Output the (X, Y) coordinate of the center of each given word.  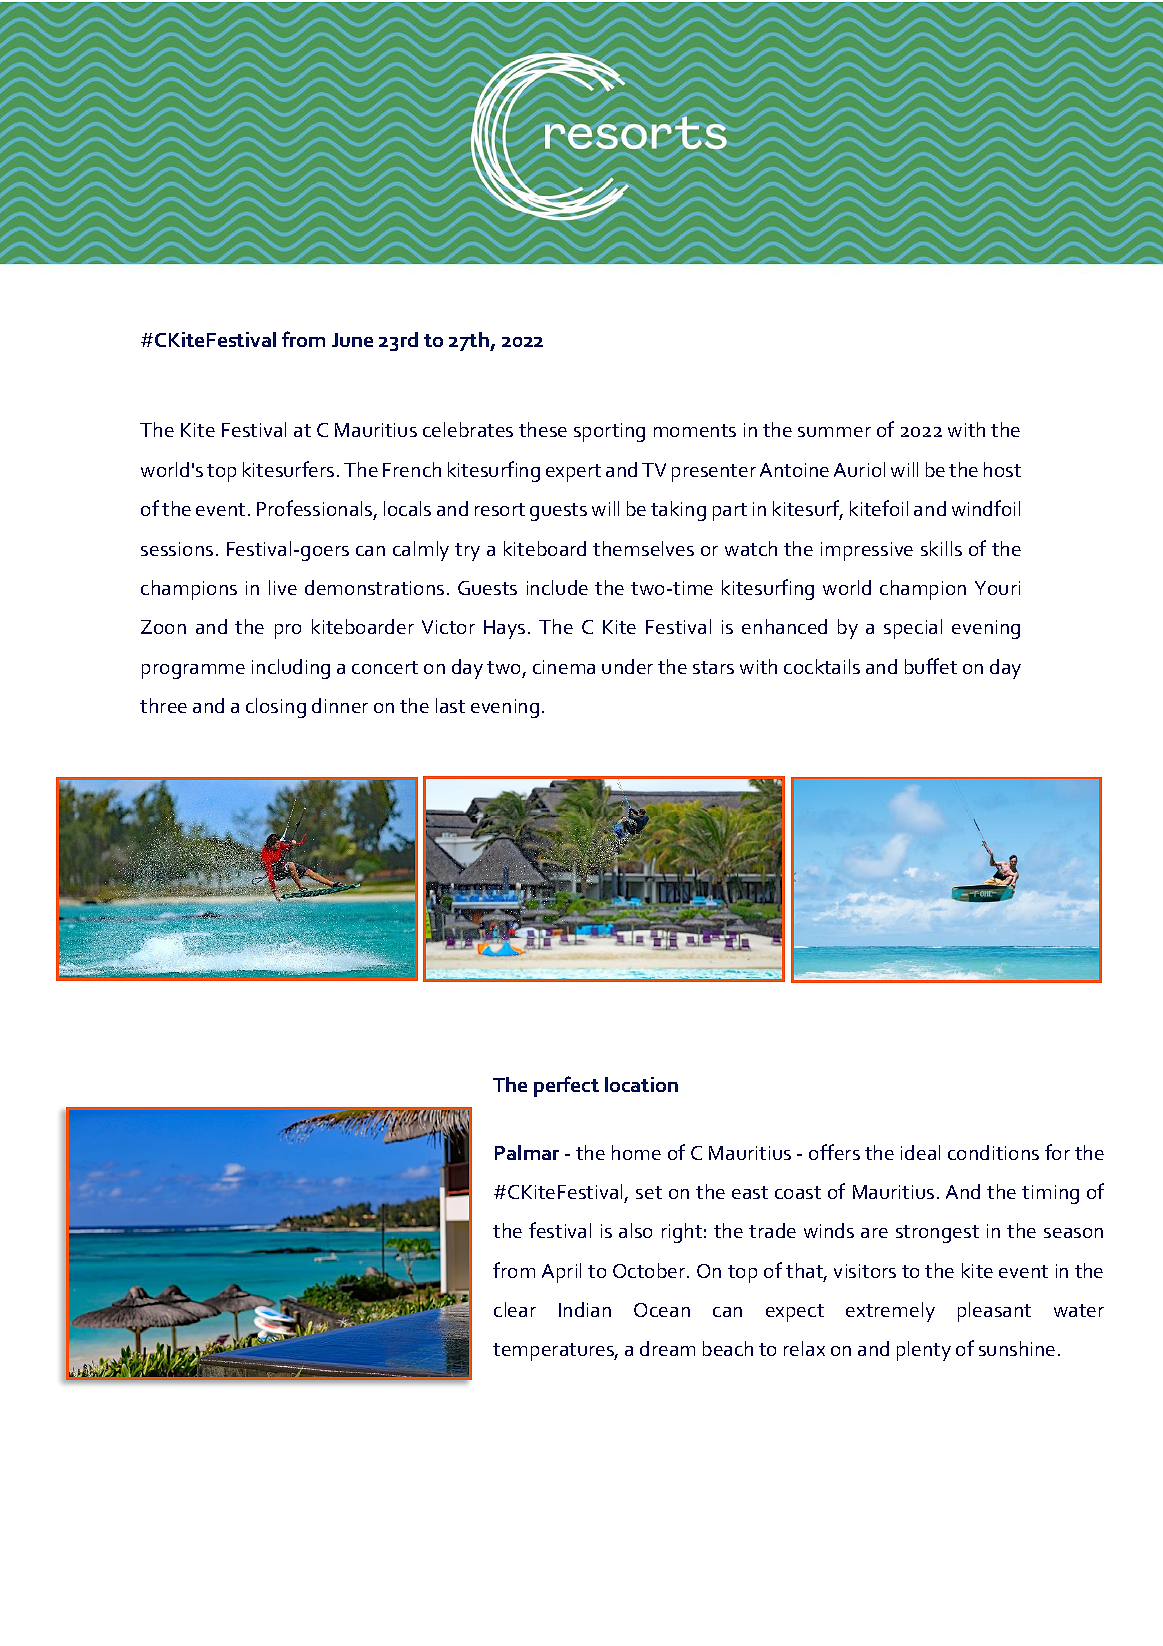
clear (515, 1309)
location (641, 1084)
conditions (993, 1152)
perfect (566, 1086)
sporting (609, 432)
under (627, 666)
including (291, 669)
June (352, 340)
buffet (931, 666)
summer (834, 432)
